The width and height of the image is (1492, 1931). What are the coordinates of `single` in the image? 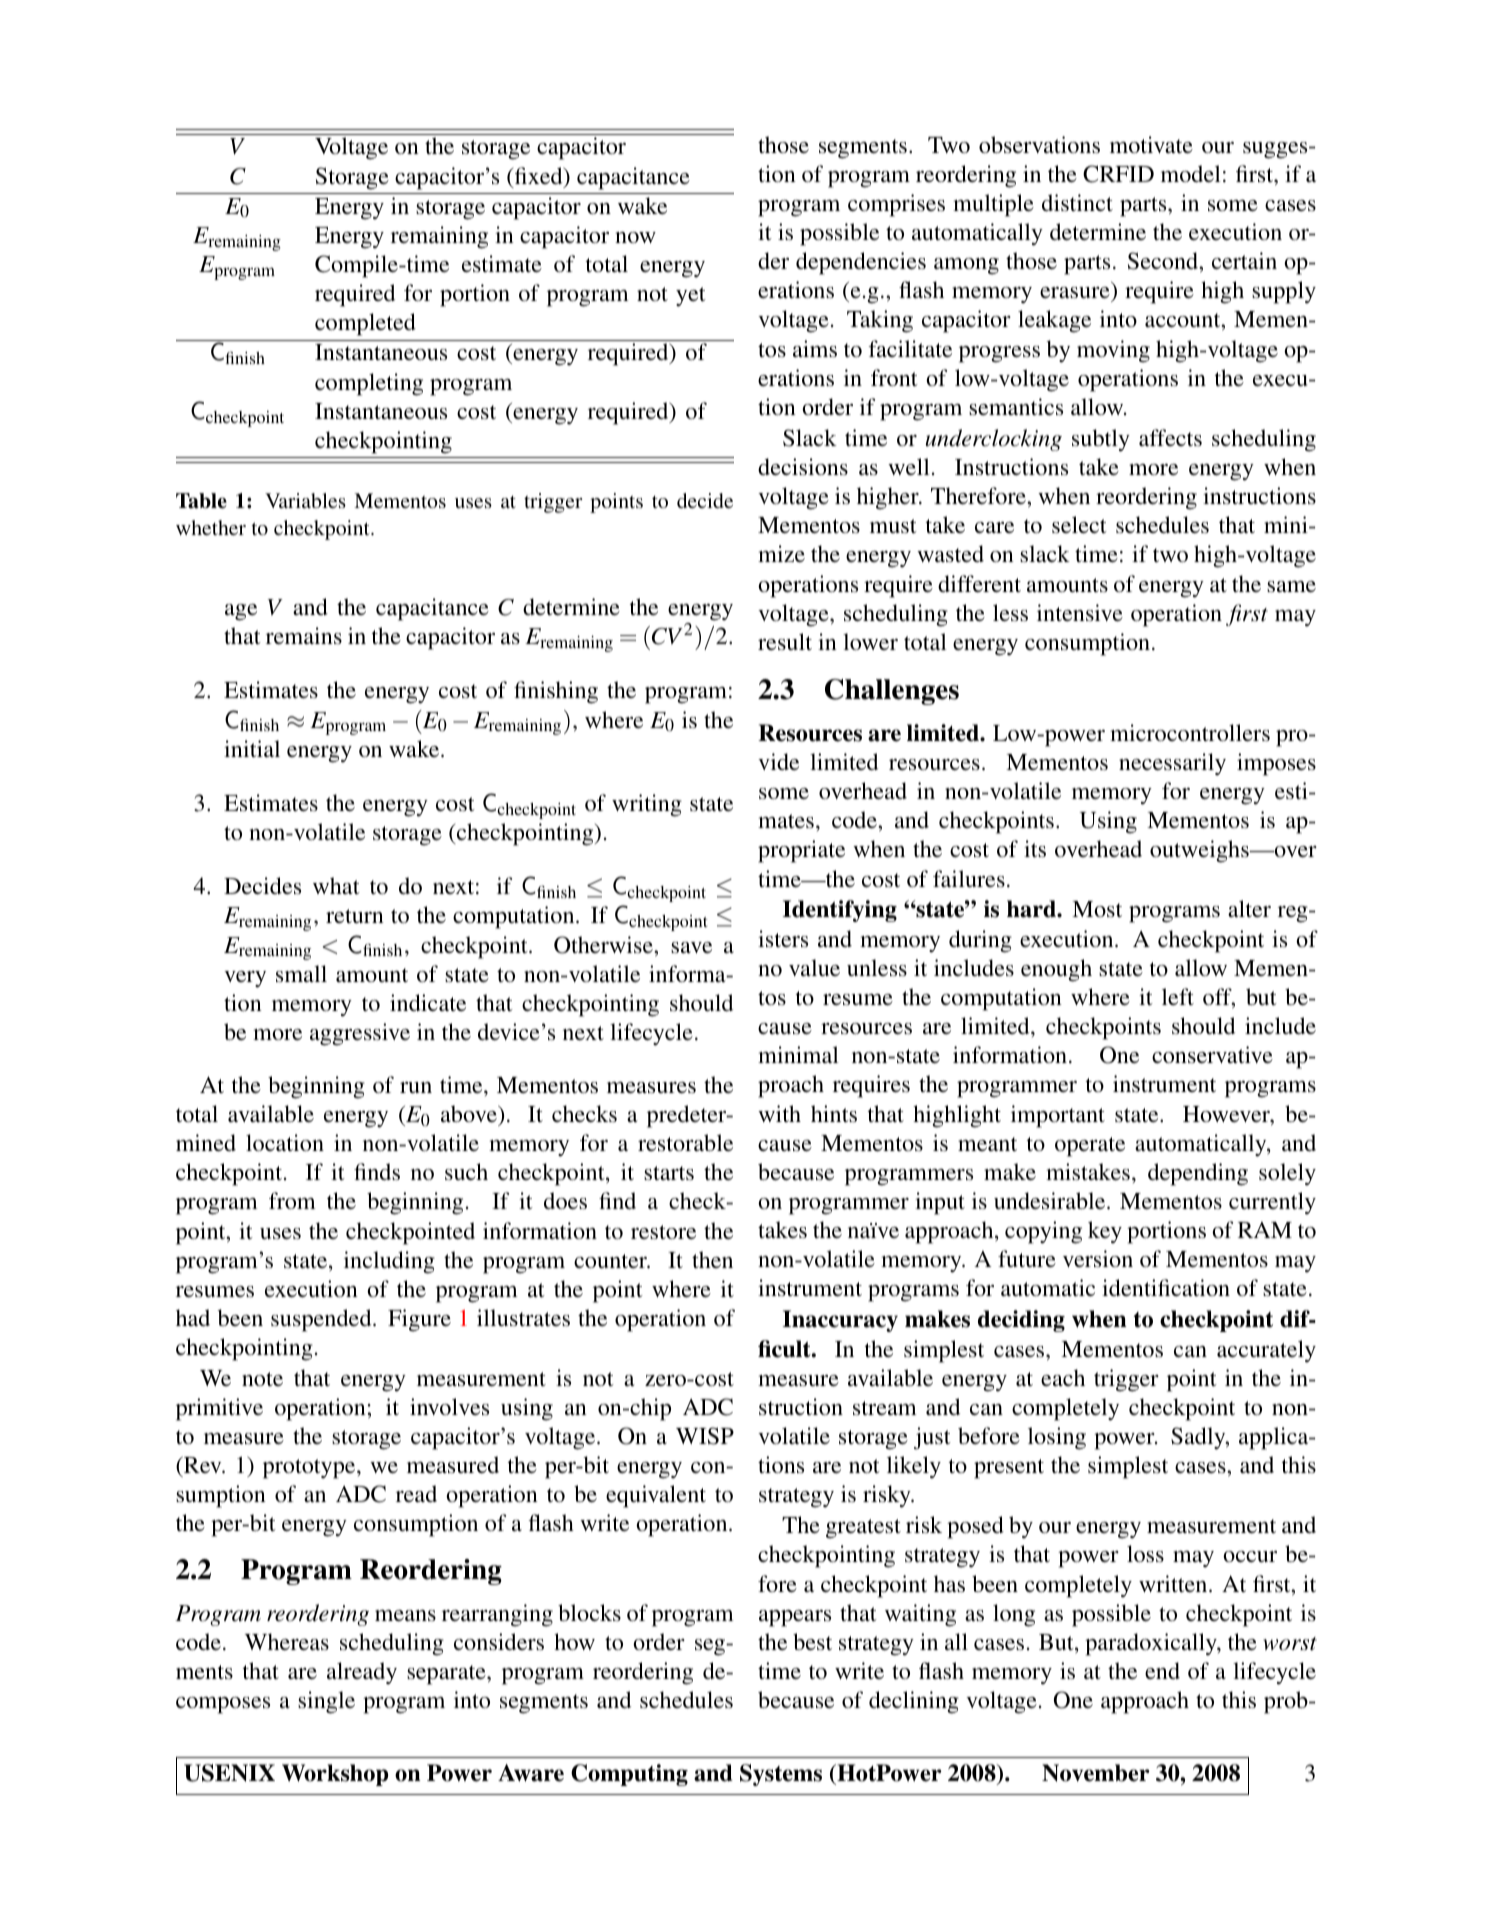 It's located at (326, 1702).
